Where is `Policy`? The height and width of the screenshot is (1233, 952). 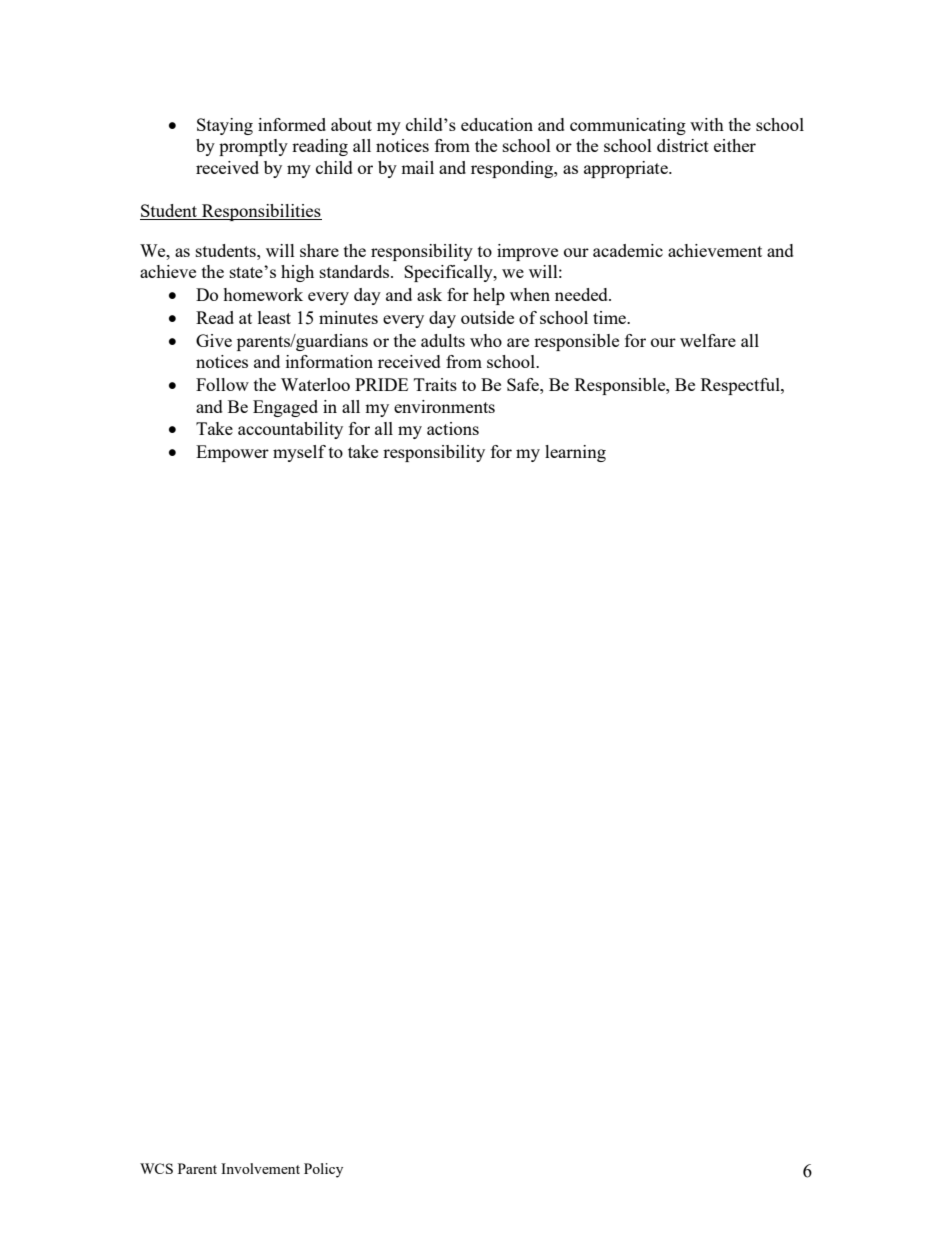 Policy is located at coordinates (323, 1170).
